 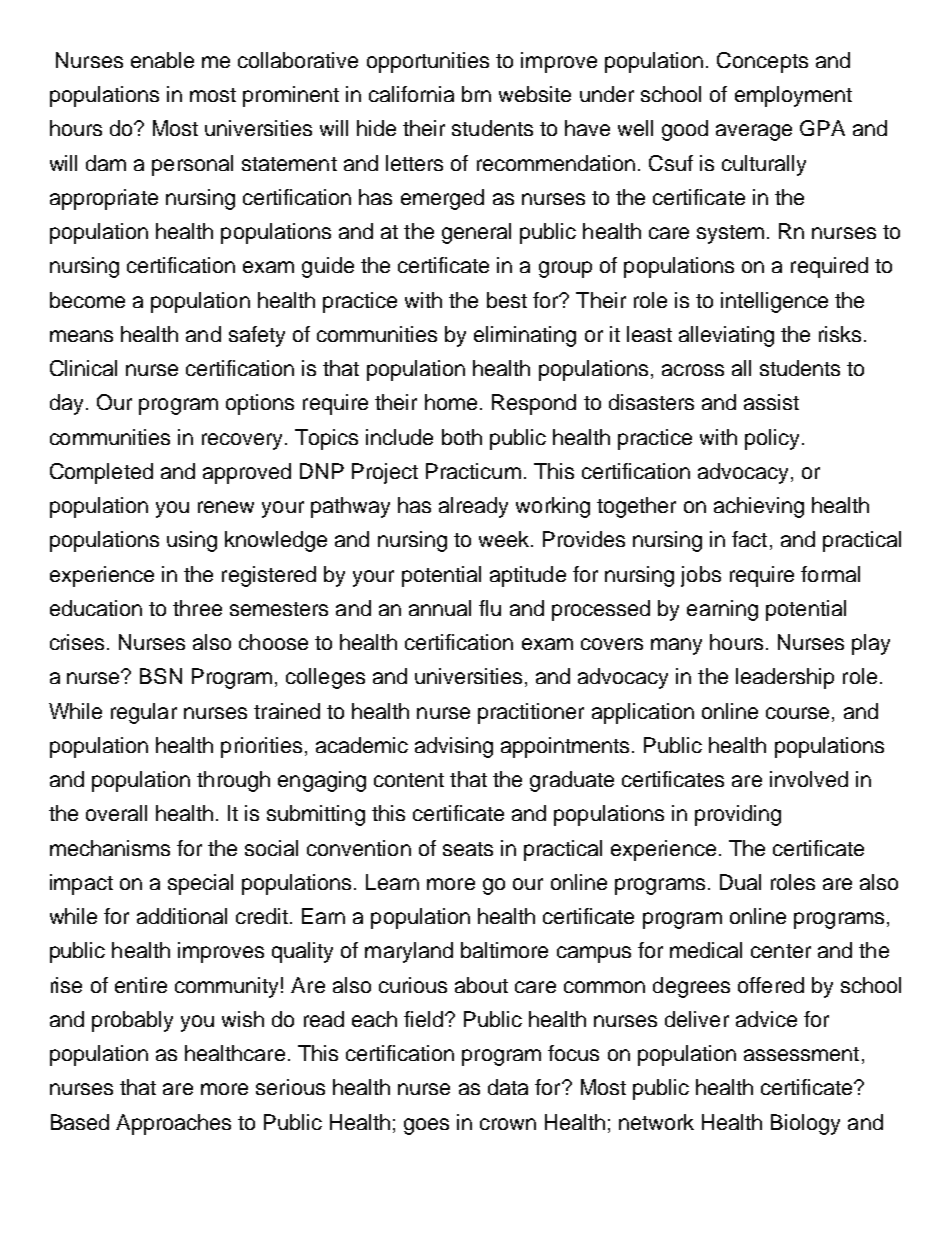 I want to click on eliminating, so click(x=525, y=336).
